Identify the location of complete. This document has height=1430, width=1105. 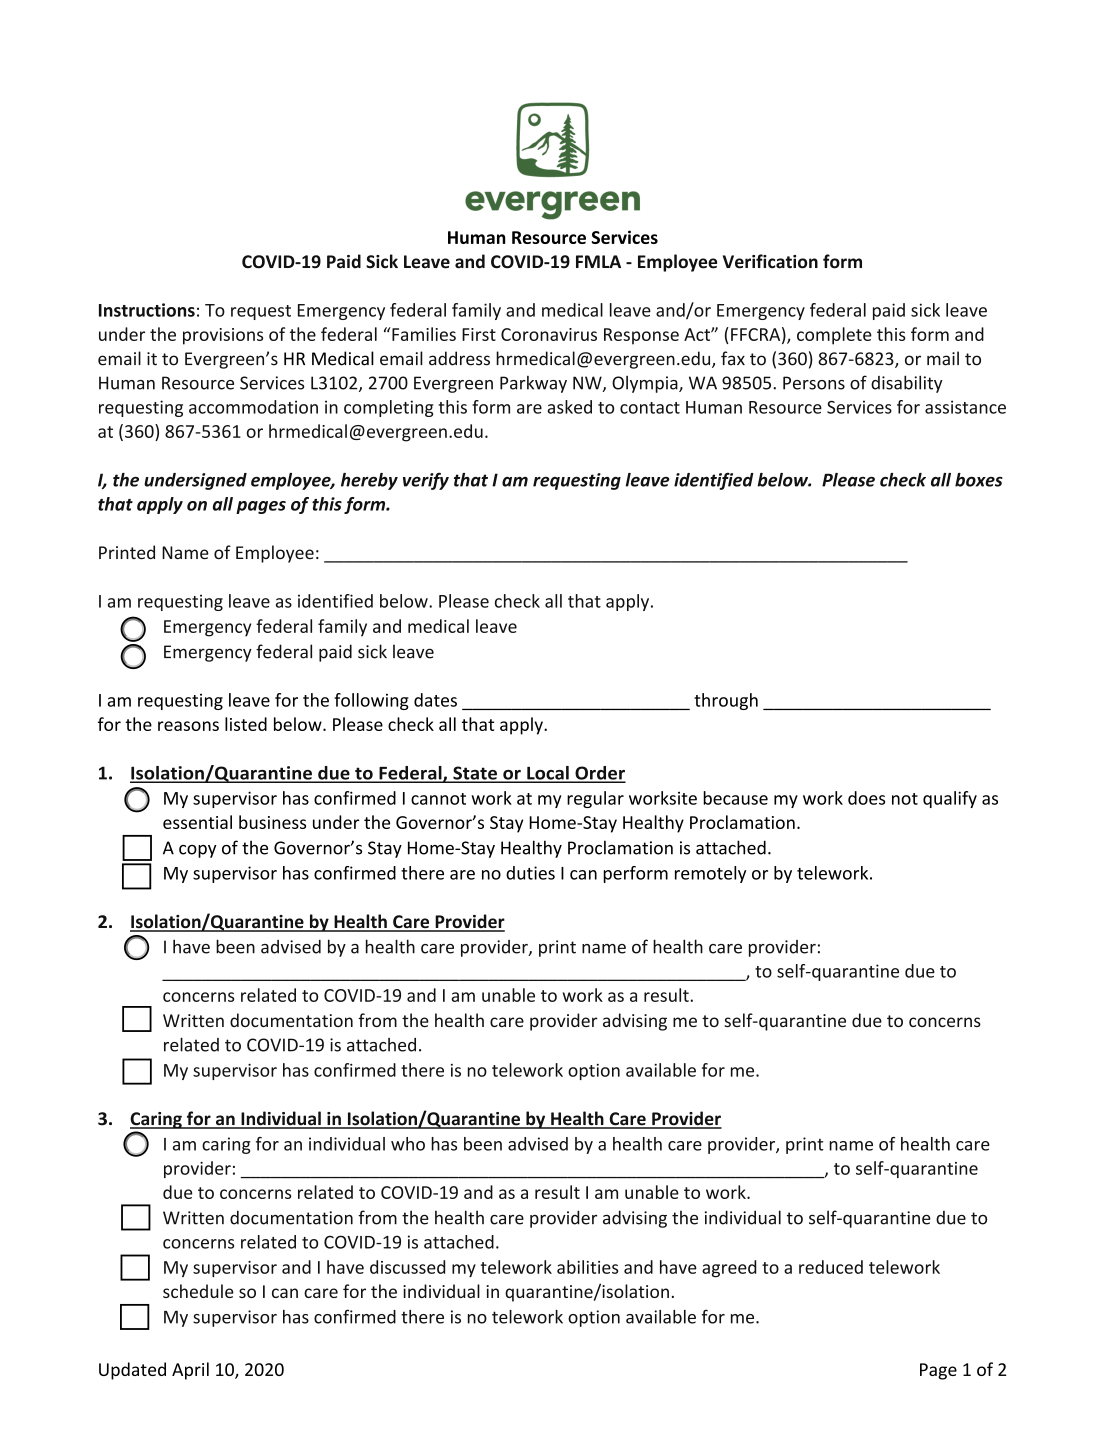
(834, 336).
